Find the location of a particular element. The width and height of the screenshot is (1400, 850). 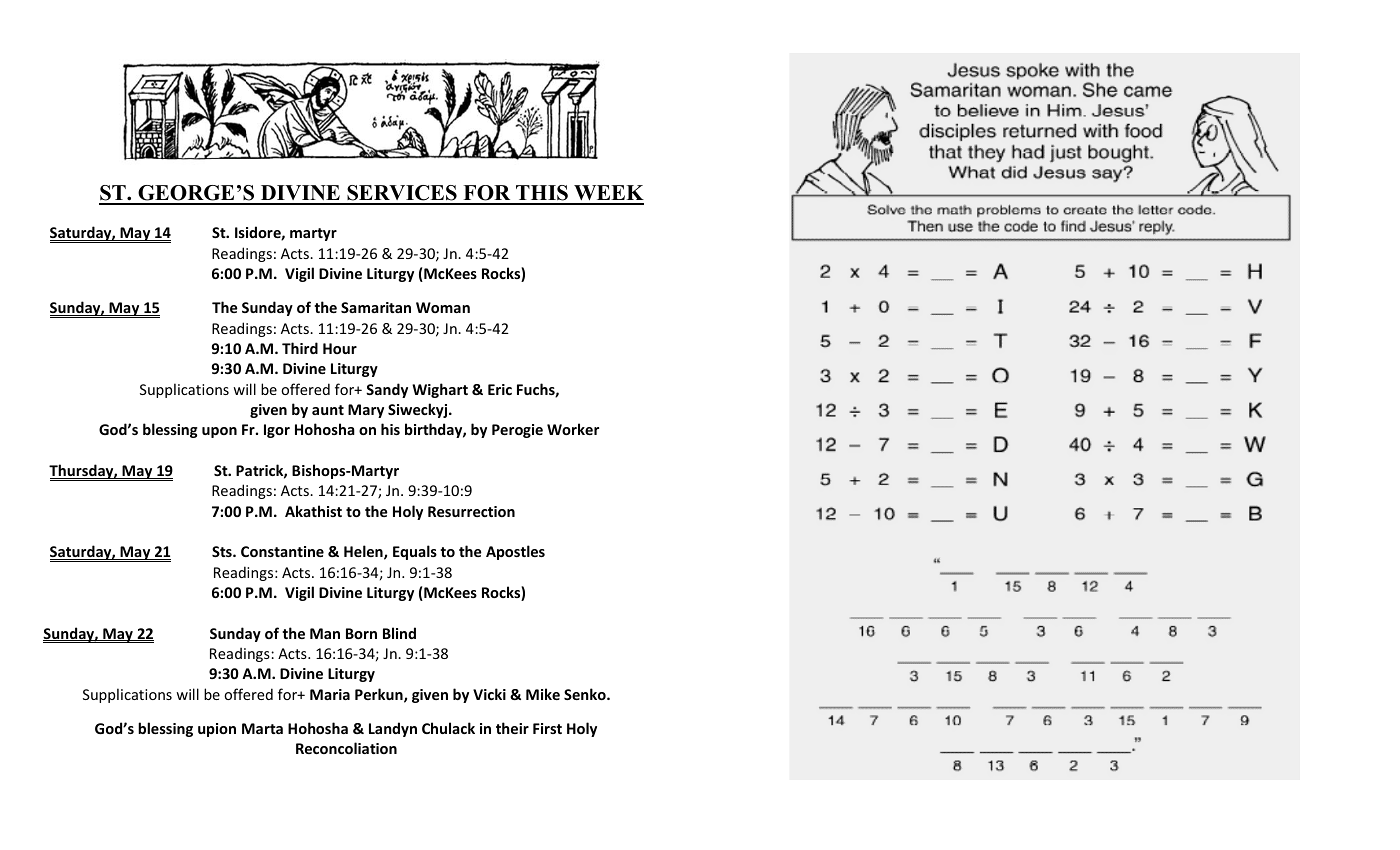

Igor is located at coordinates (277, 431).
